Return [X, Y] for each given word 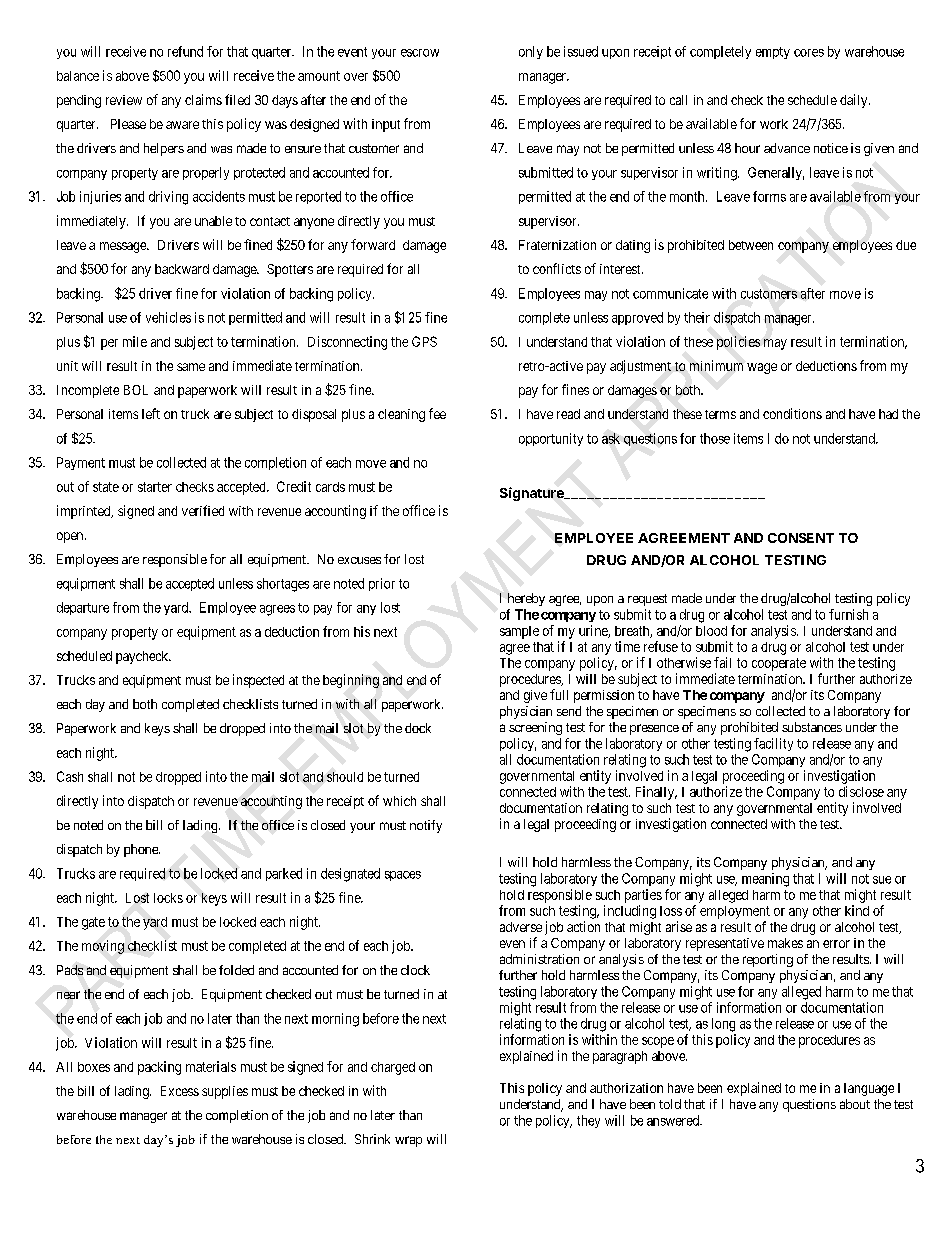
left [151, 413]
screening [535, 728]
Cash [70, 776]
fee [437, 413]
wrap [408, 1141]
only [531, 52]
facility [773, 744]
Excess [180, 1091]
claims [203, 99]
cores [809, 53]
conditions [792, 413]
